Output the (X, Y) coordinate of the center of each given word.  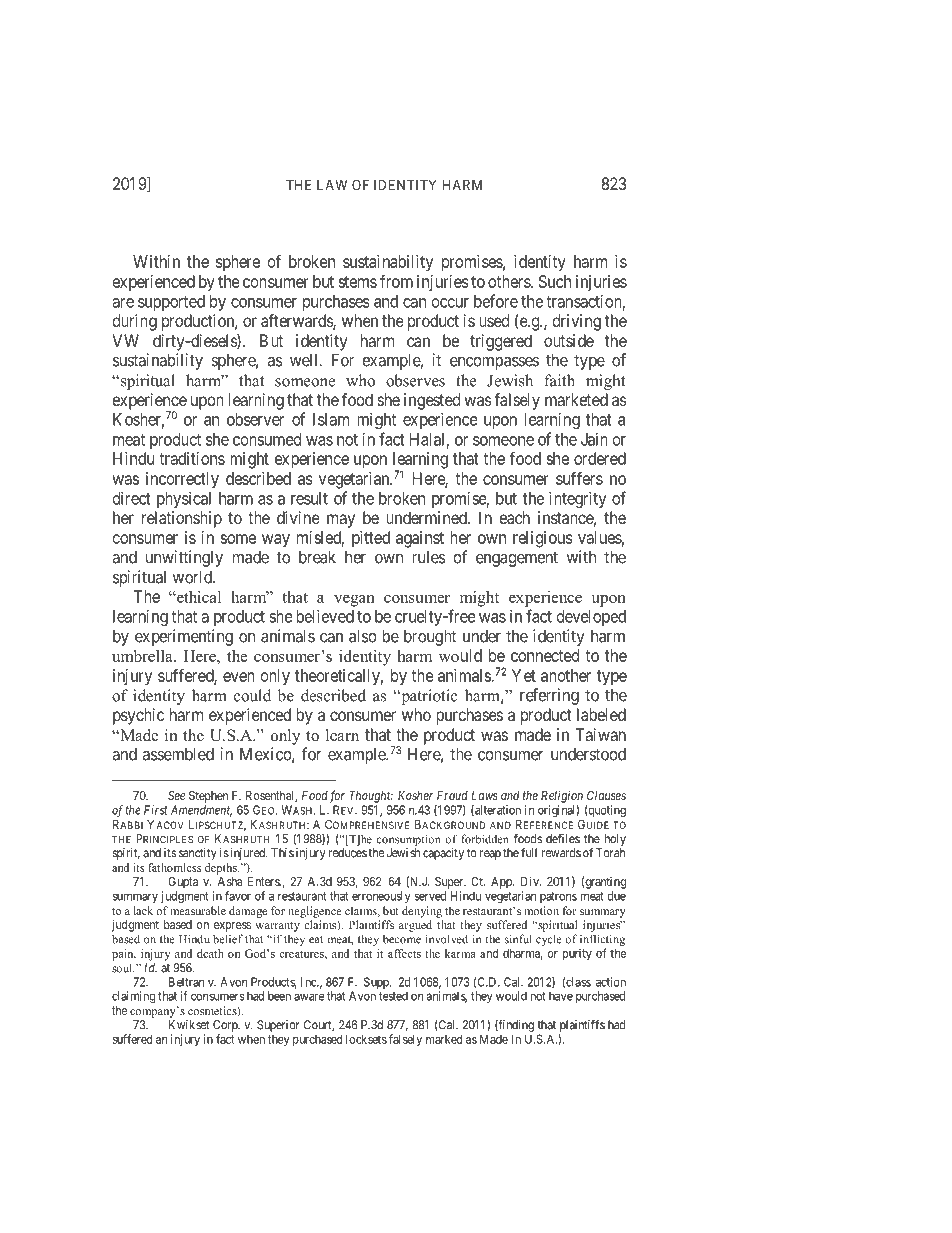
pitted (371, 539)
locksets (366, 1039)
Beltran (186, 982)
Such (555, 281)
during (134, 322)
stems (357, 282)
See (176, 795)
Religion (562, 796)
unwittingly (184, 558)
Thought (371, 797)
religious (542, 539)
